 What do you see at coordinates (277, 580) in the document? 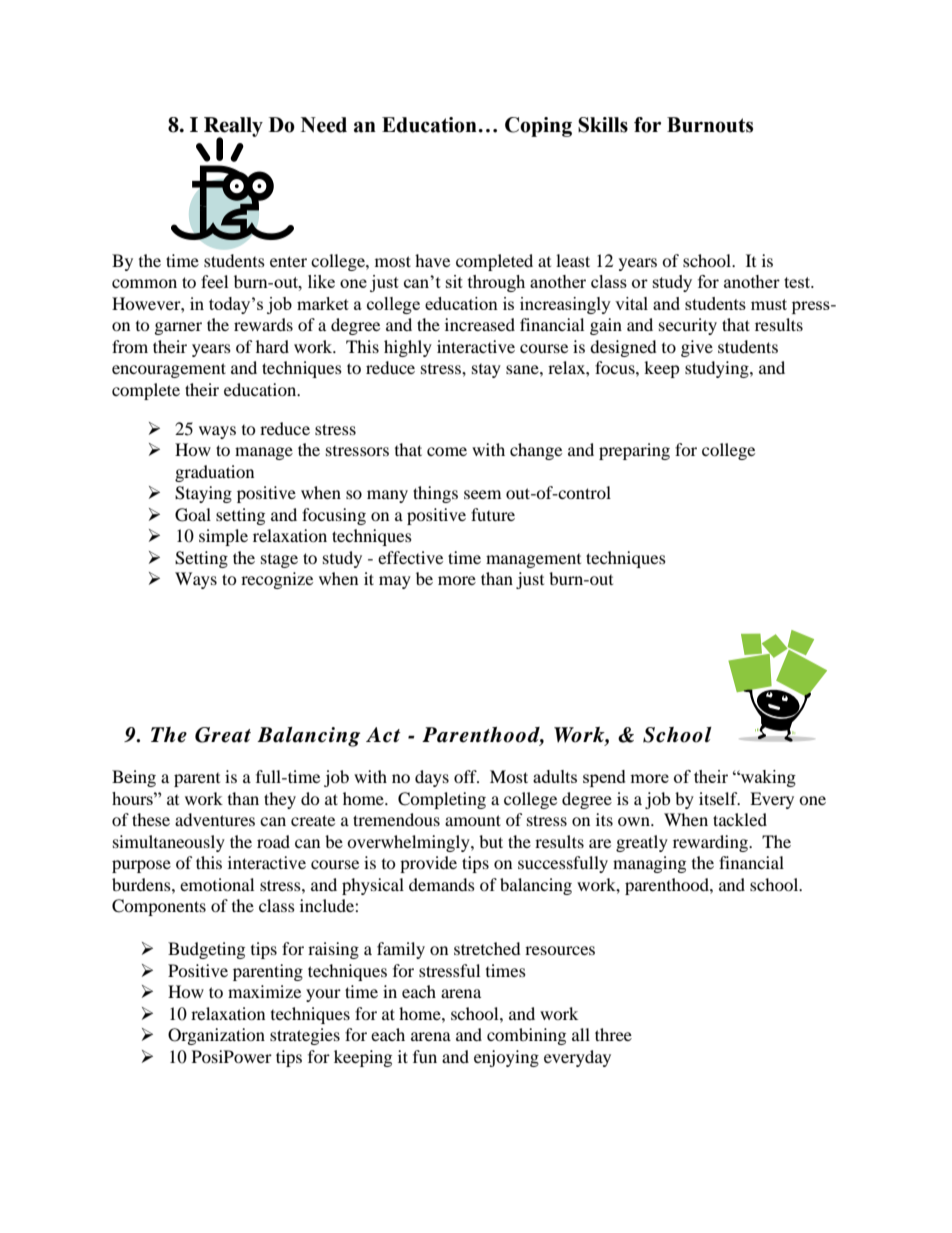
I see `recognize` at bounding box center [277, 580].
